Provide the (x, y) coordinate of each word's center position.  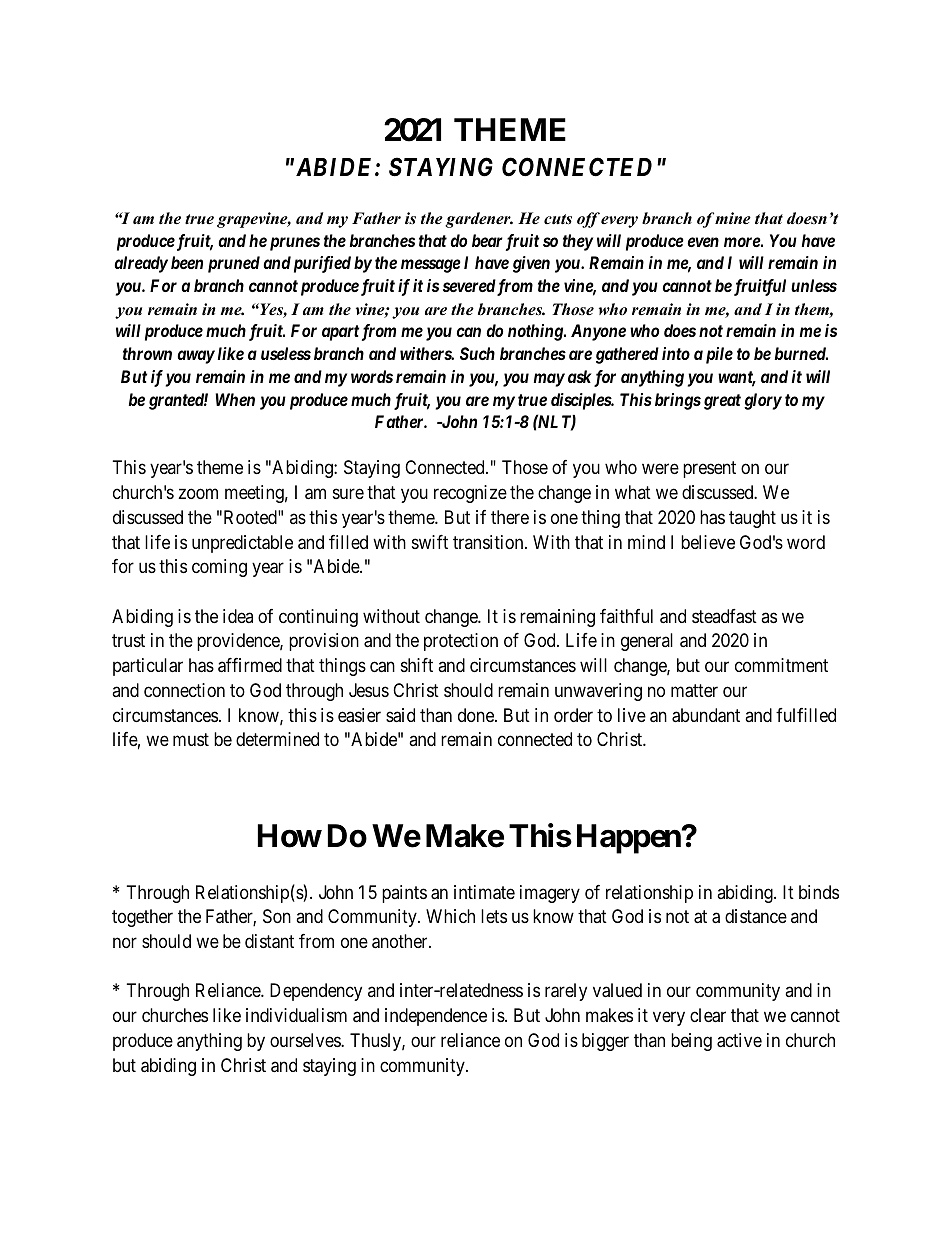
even (703, 242)
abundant (706, 715)
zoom (198, 494)
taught (752, 519)
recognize (470, 494)
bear (487, 240)
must (191, 740)
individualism (296, 1015)
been (187, 262)
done (477, 715)
